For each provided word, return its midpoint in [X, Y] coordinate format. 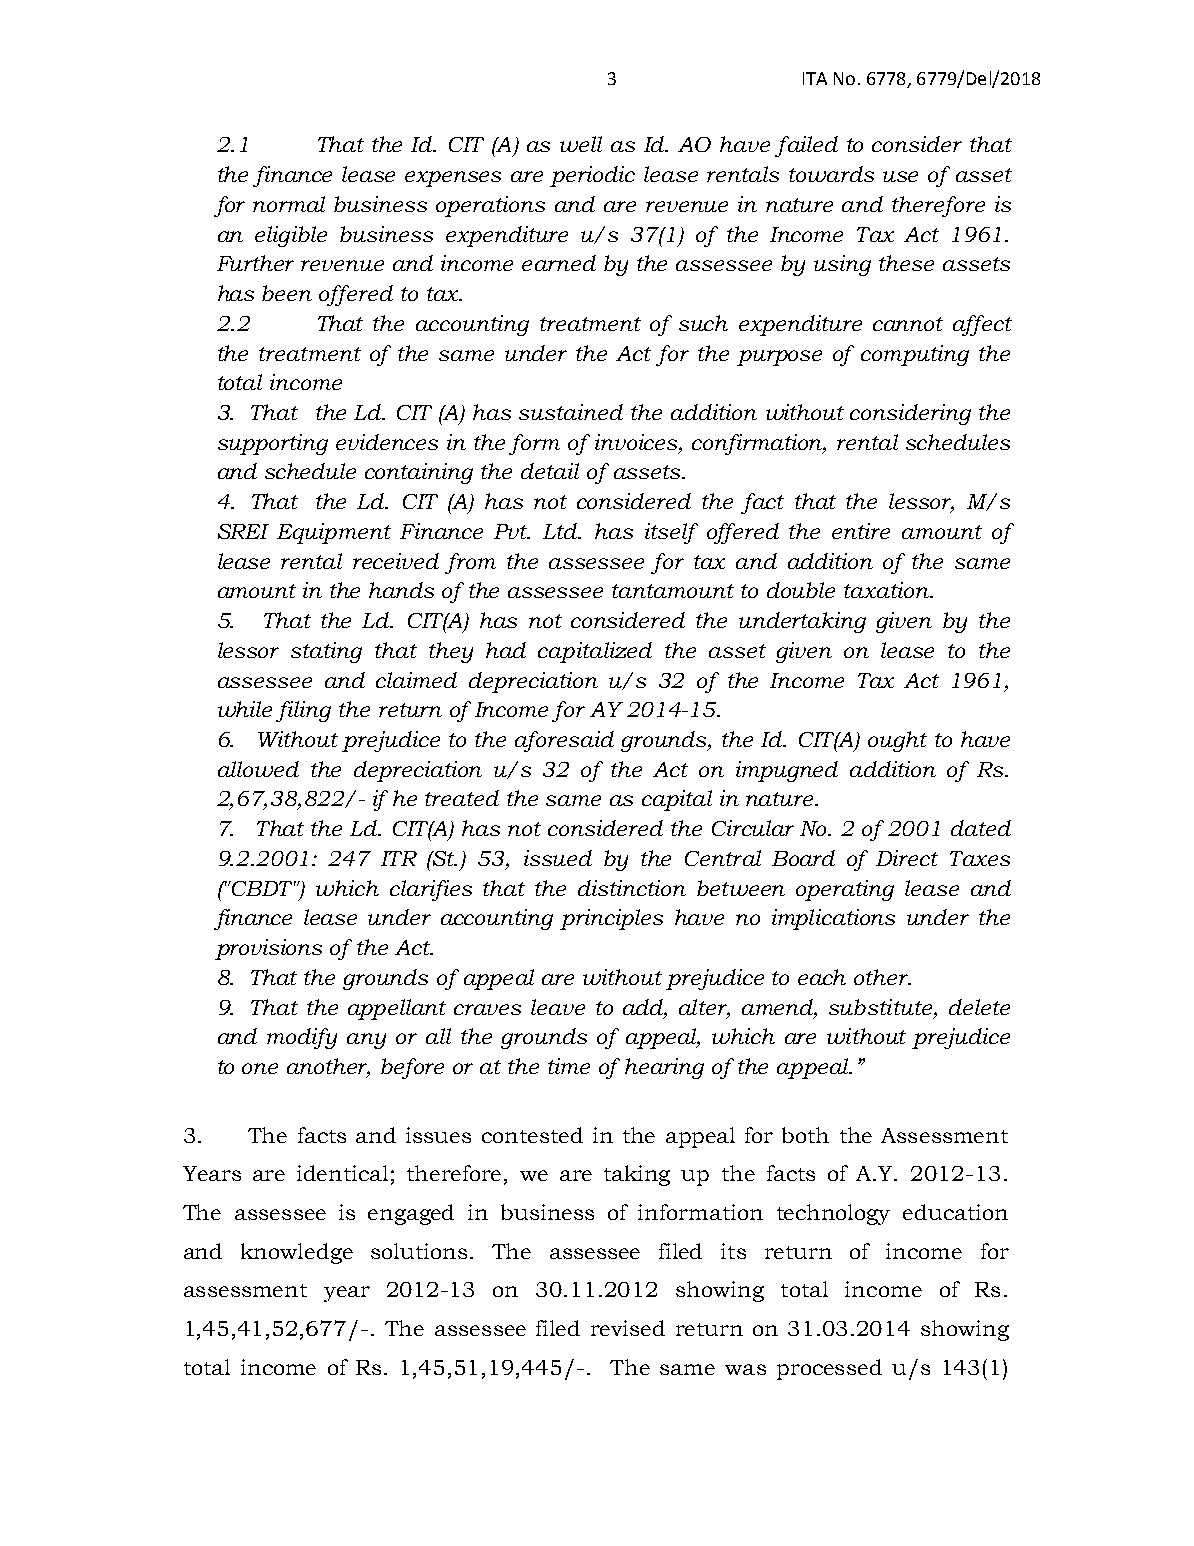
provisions [268, 949]
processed [829, 1369]
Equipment [334, 533]
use [900, 176]
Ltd [561, 531]
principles [611, 919]
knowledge [297, 1253]
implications [833, 919]
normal [289, 204]
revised [628, 1328]
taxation [888, 590]
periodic [592, 176]
